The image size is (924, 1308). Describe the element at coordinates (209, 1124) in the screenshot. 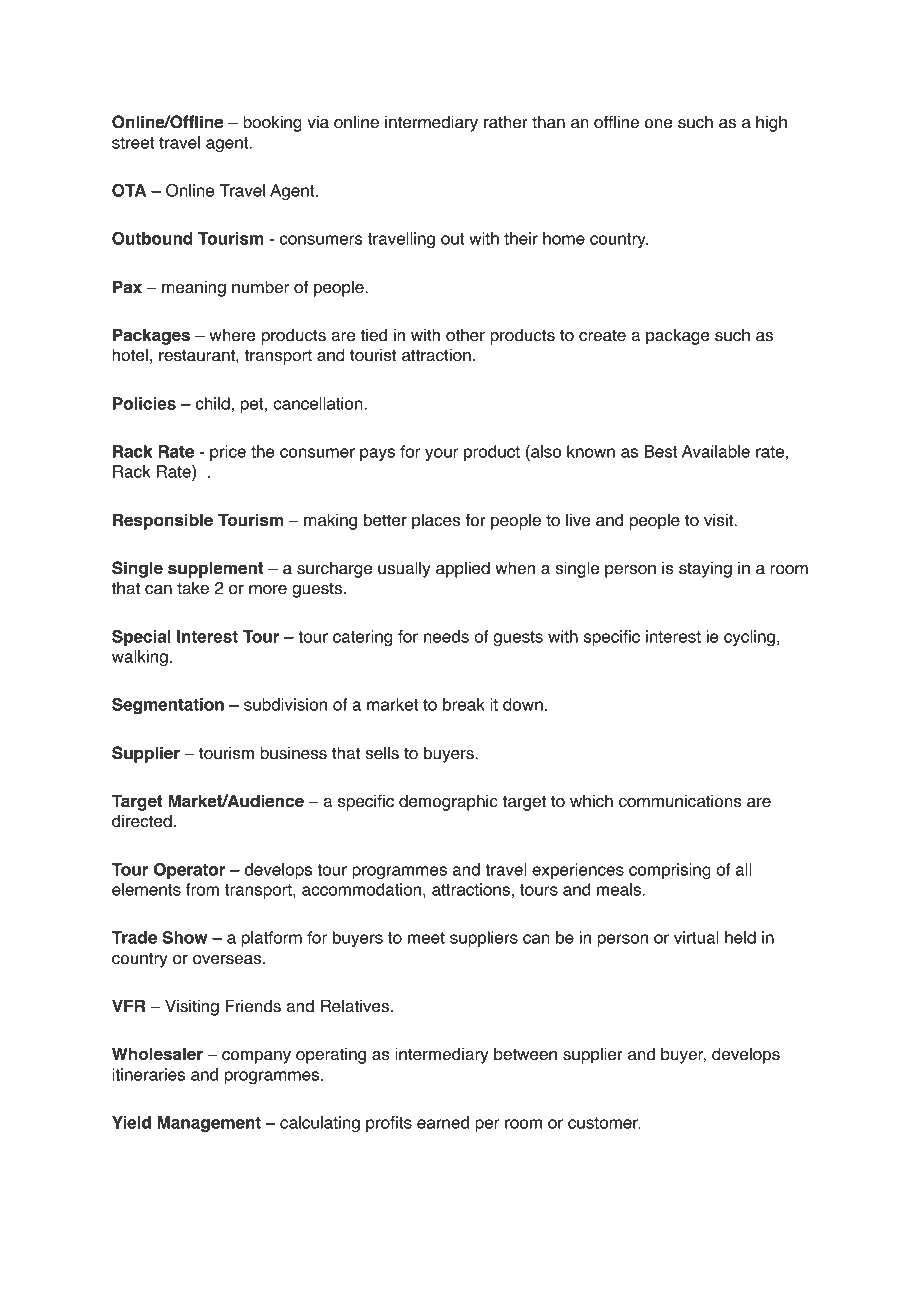

I see `Management` at that location.
